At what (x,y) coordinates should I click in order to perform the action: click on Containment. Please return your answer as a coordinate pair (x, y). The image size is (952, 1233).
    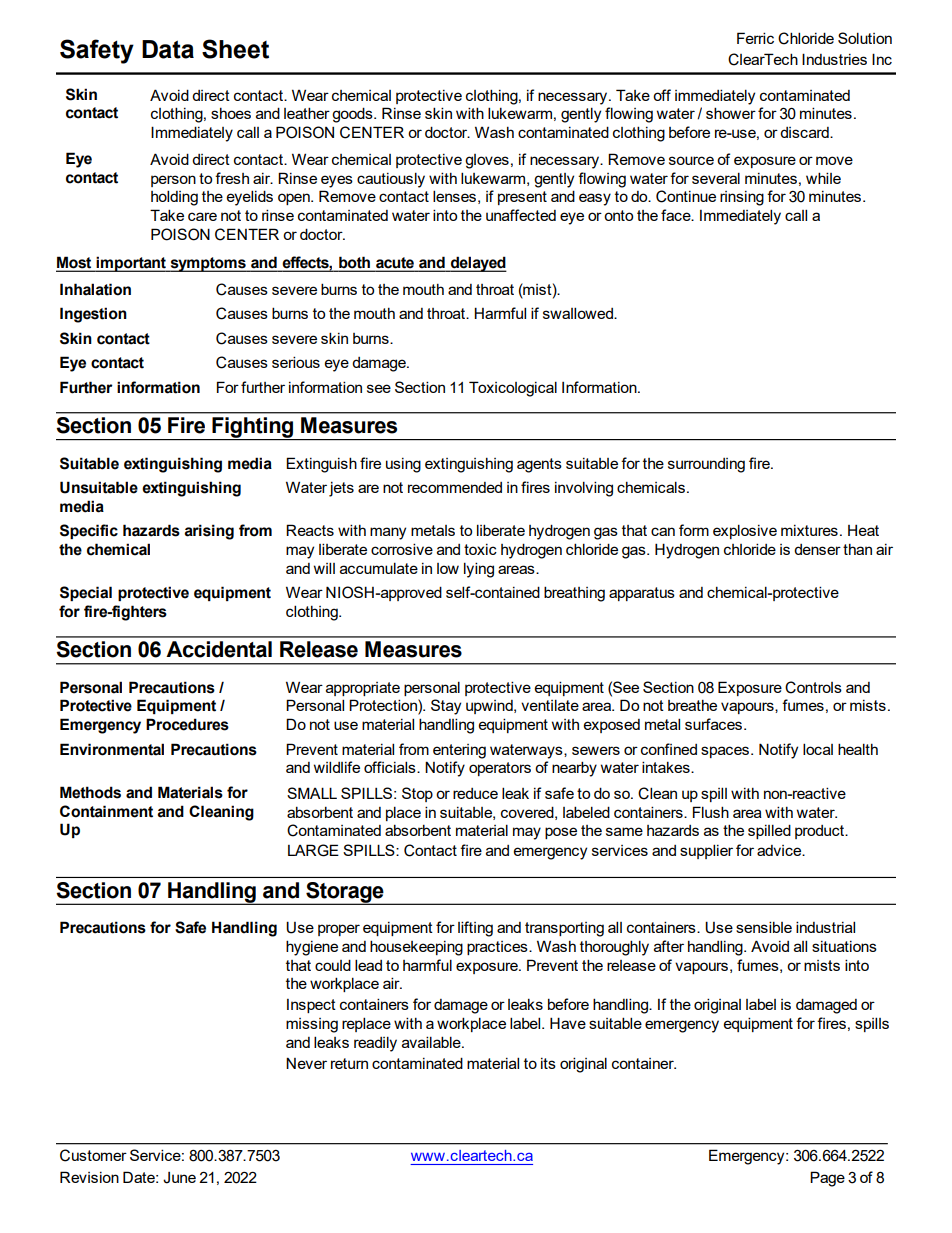
    Looking at the image, I should click on (106, 811).
